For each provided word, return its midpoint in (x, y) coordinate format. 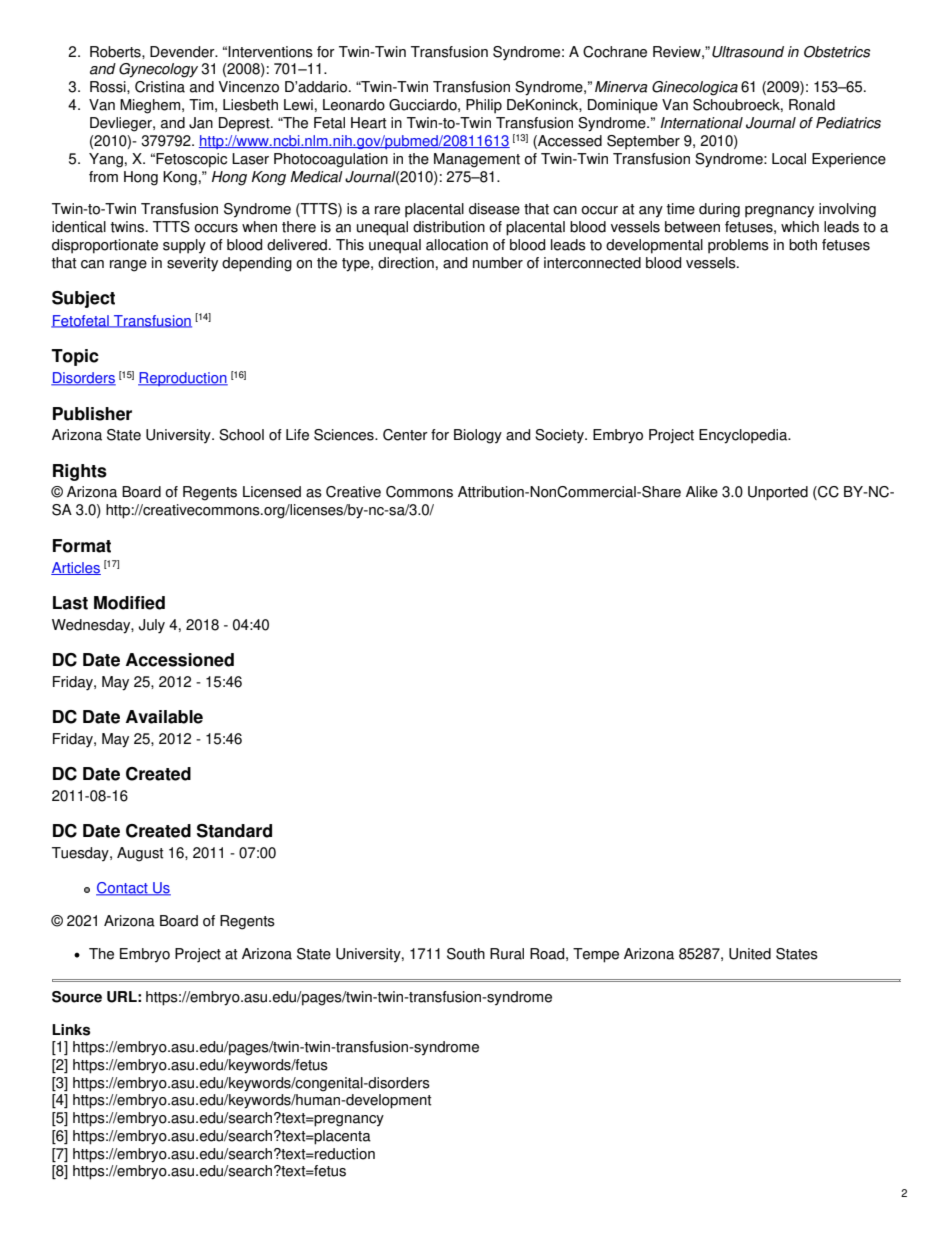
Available (164, 717)
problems (738, 246)
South (466, 954)
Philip (484, 106)
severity (192, 264)
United (750, 954)
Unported (778, 493)
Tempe (596, 955)
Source (77, 997)
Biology (478, 436)
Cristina (160, 87)
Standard (234, 831)
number (498, 263)
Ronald (812, 105)
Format (82, 546)
